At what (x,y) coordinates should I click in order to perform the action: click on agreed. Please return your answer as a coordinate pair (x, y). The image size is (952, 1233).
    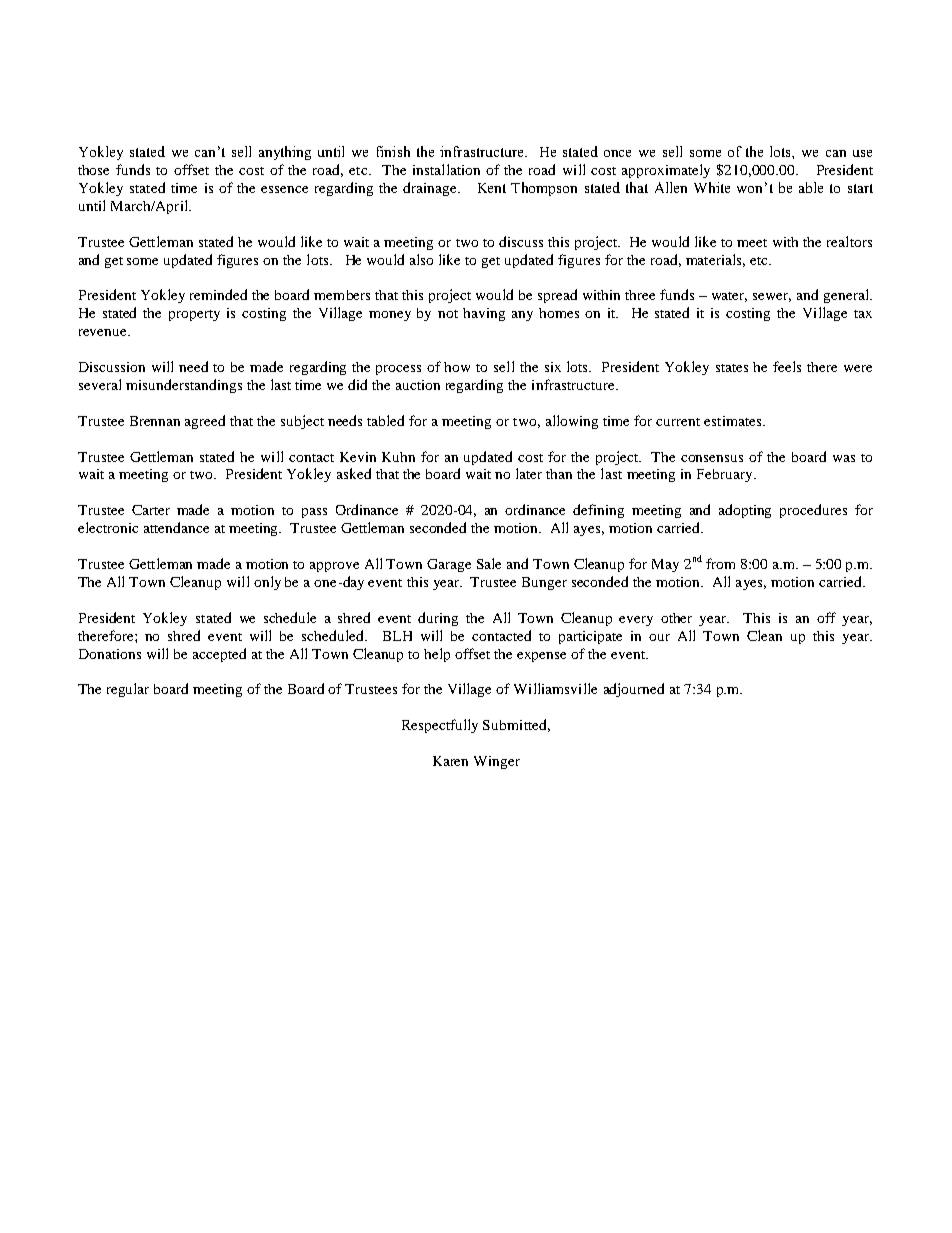
    Looking at the image, I should click on (205, 422).
